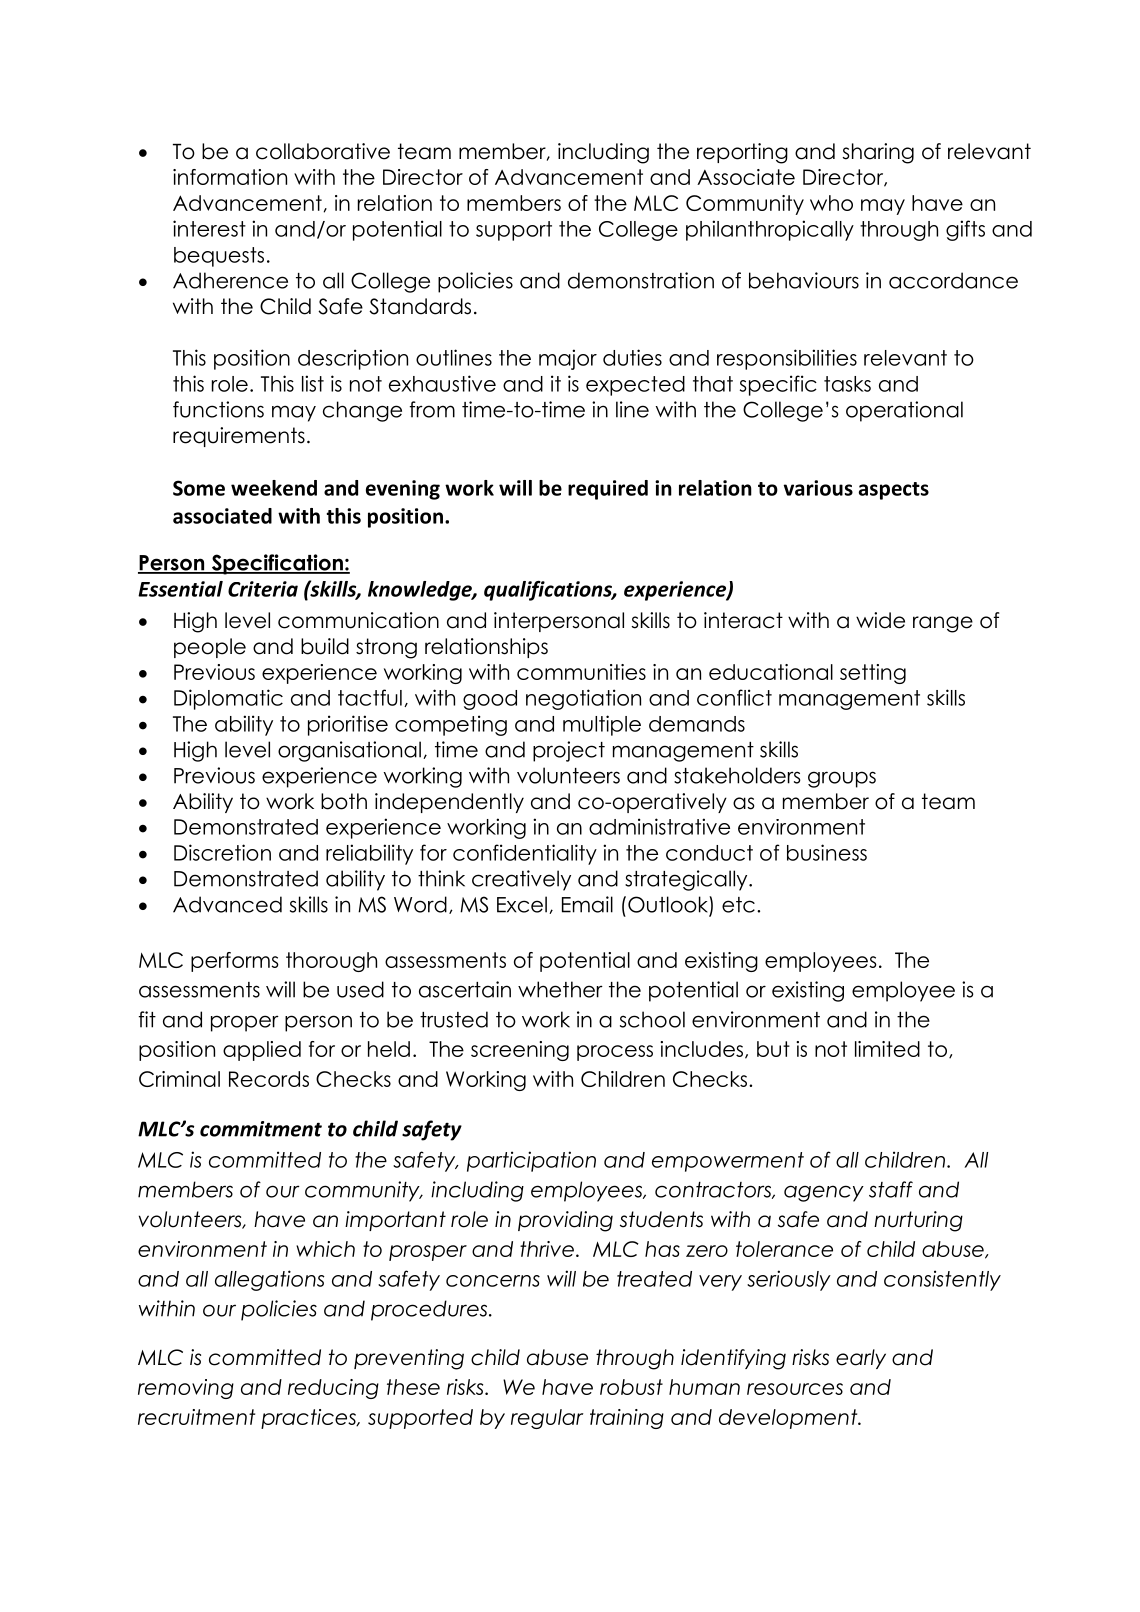 Image resolution: width=1140 pixels, height=1612 pixels. I want to click on Discretion, so click(222, 852).
